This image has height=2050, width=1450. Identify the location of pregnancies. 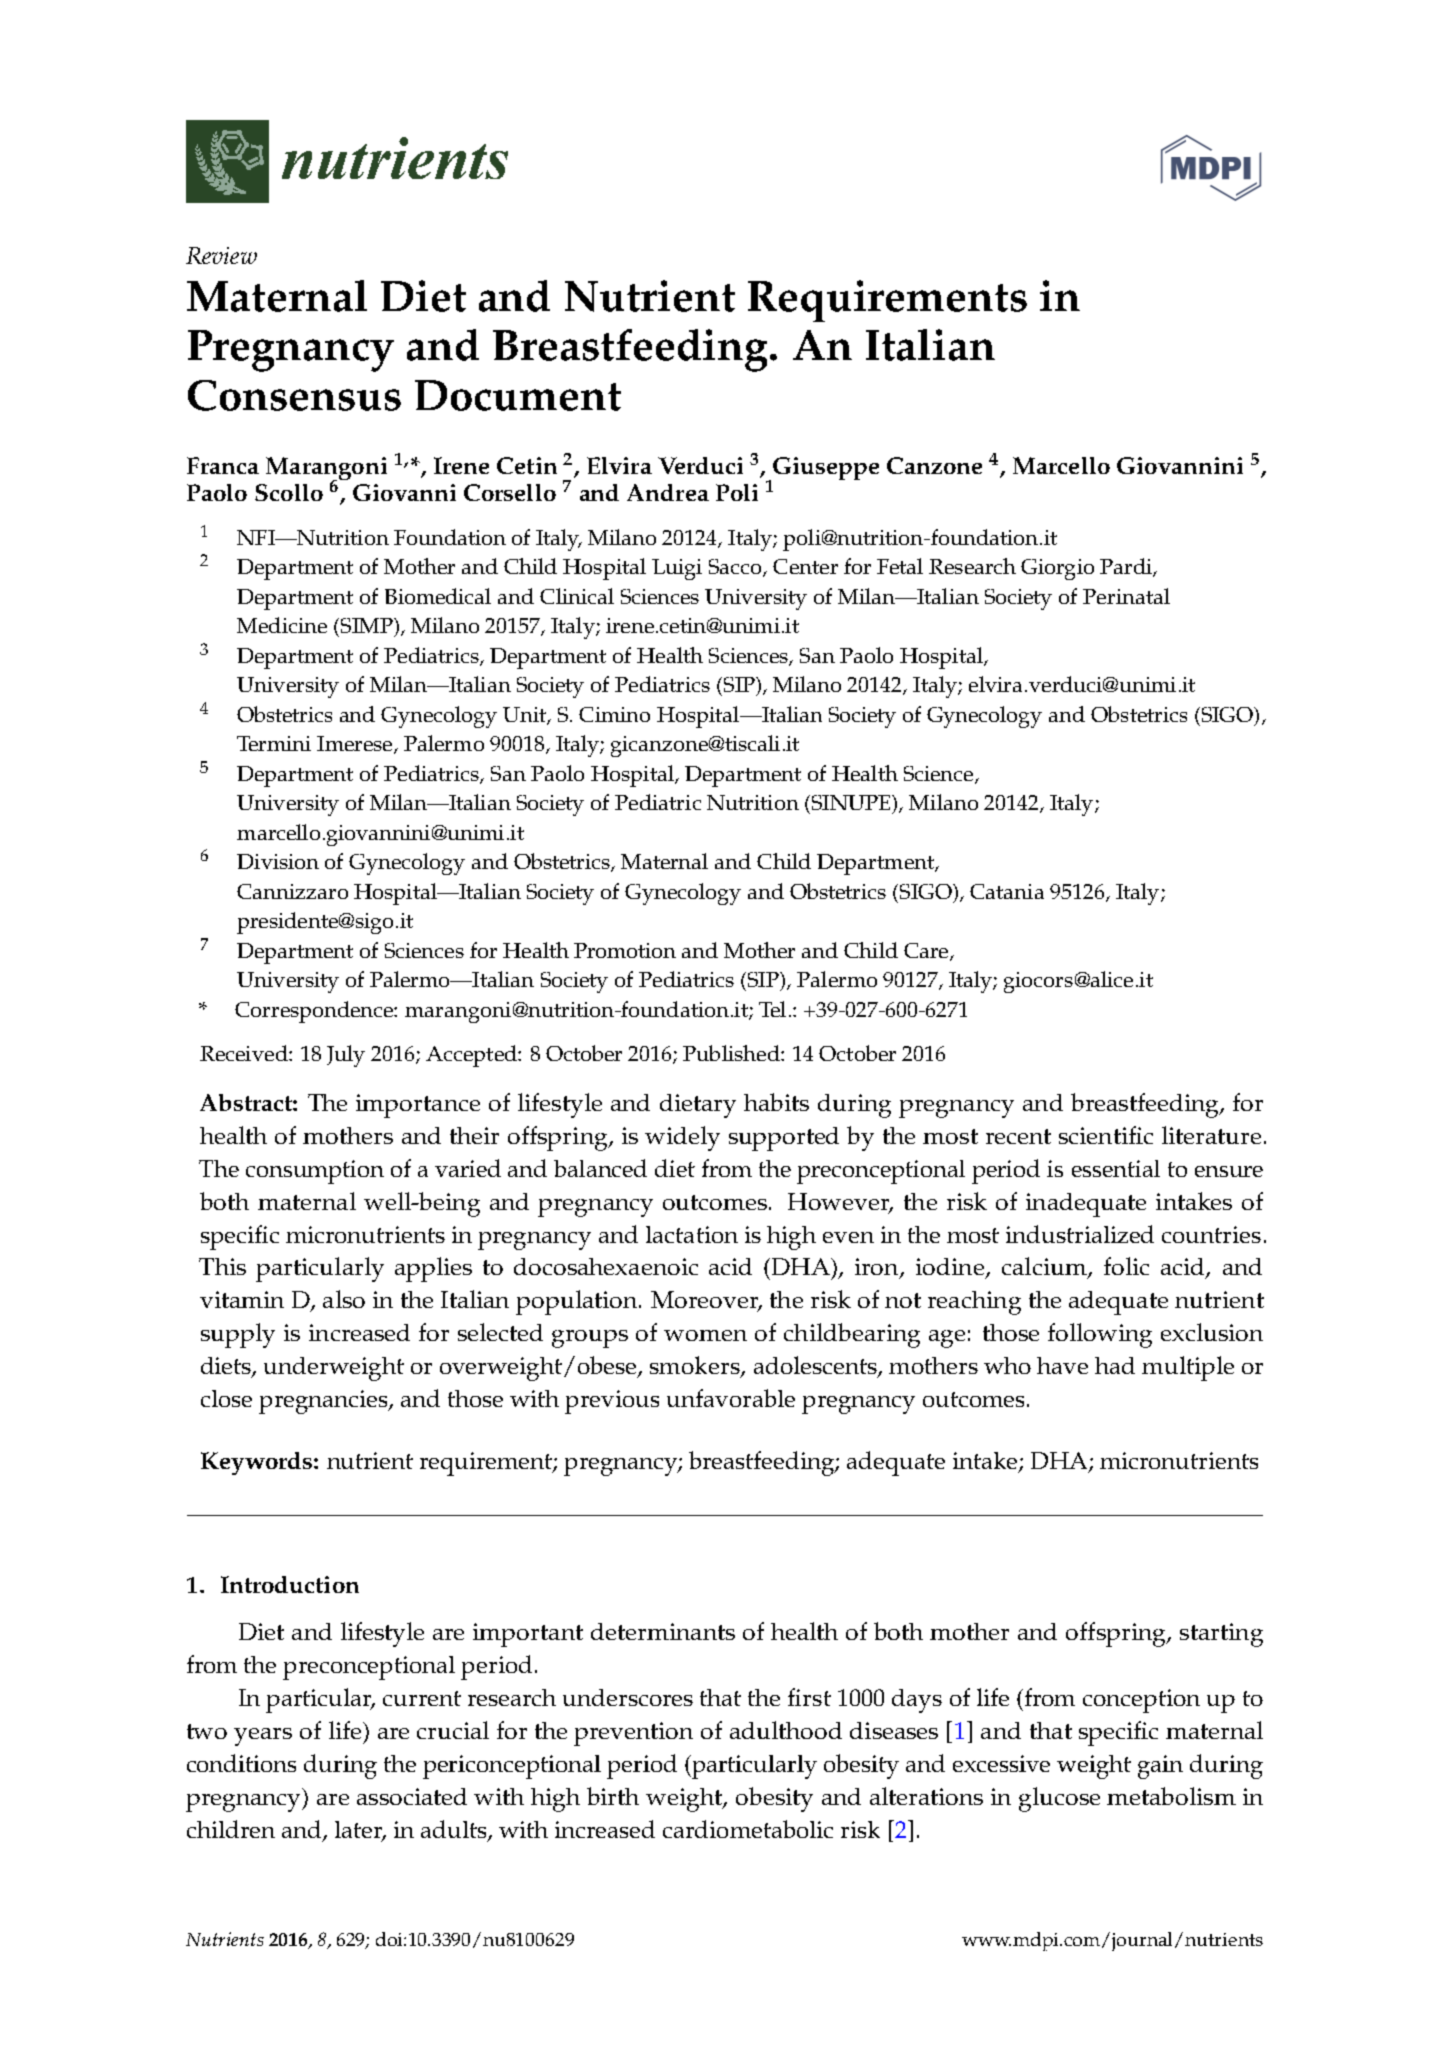
(324, 1402).
